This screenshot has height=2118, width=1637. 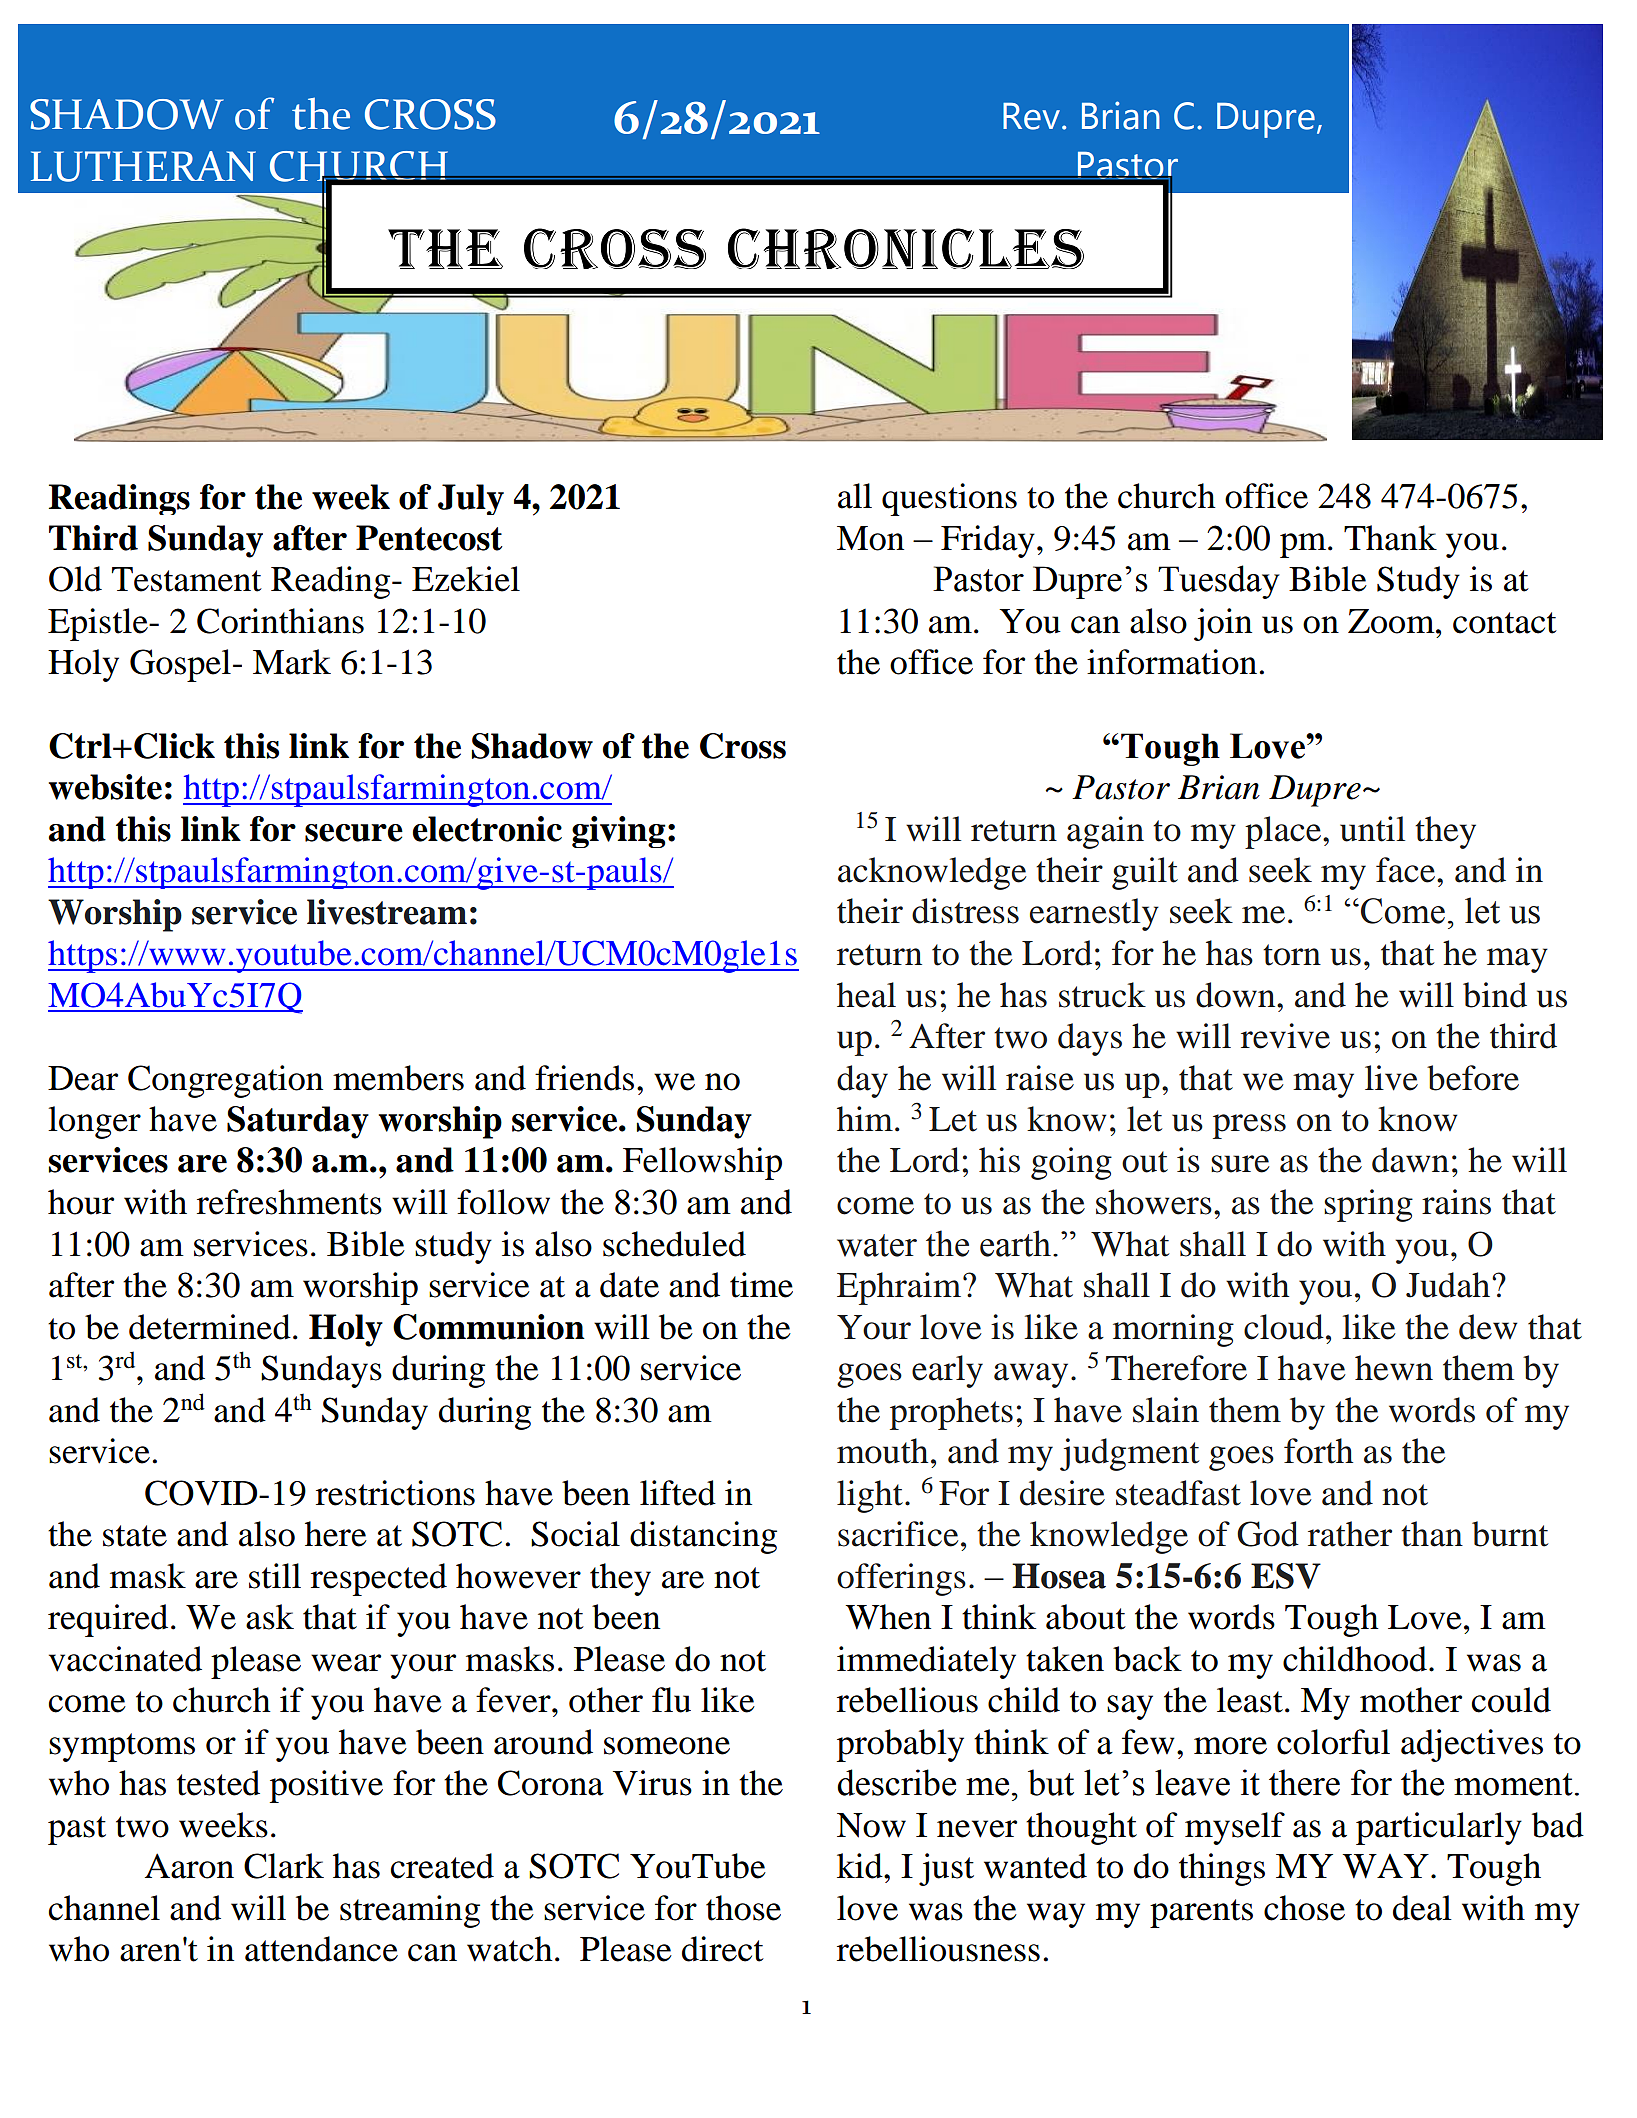 I want to click on LUTHERAN, so click(x=143, y=166).
